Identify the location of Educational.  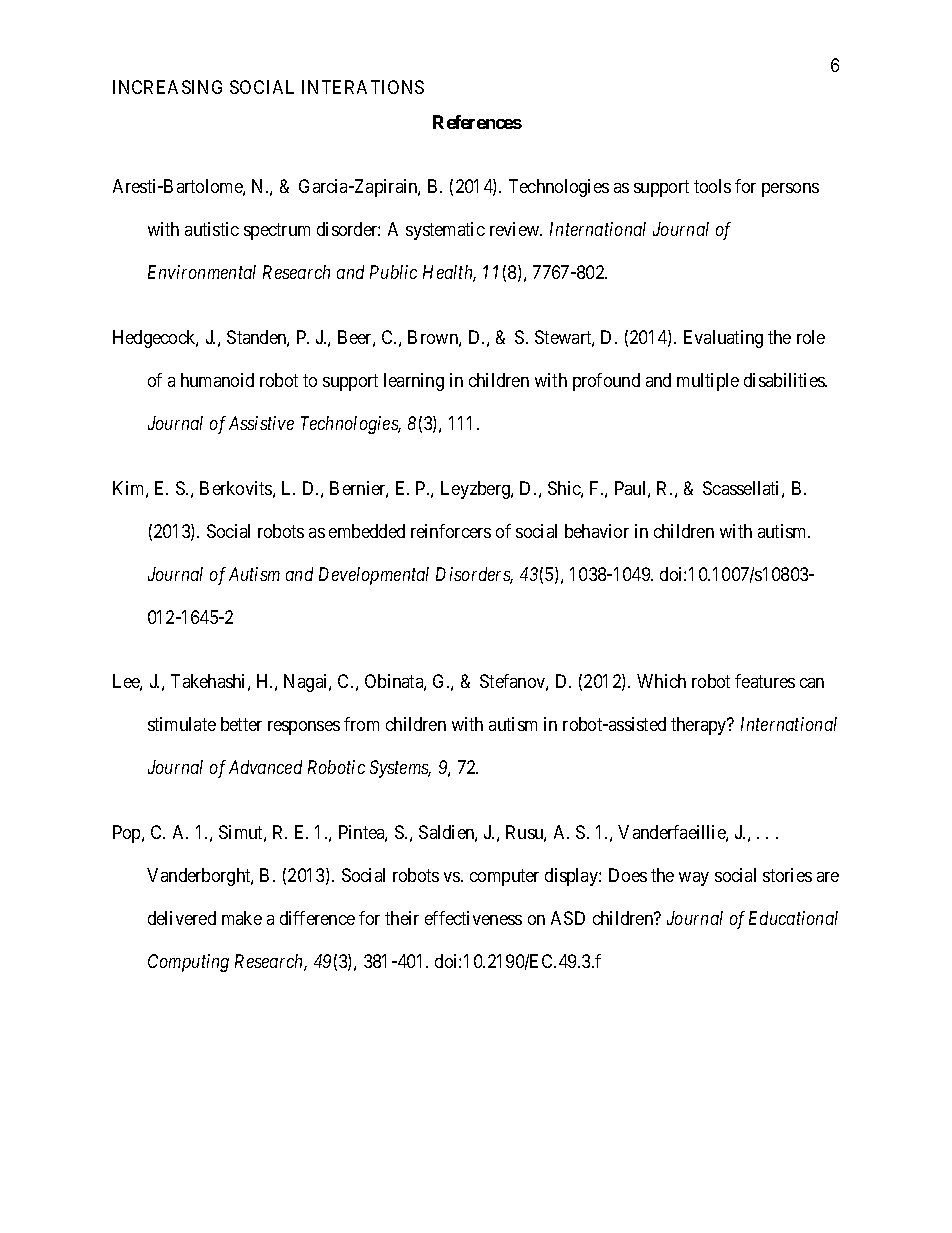
(793, 918).
